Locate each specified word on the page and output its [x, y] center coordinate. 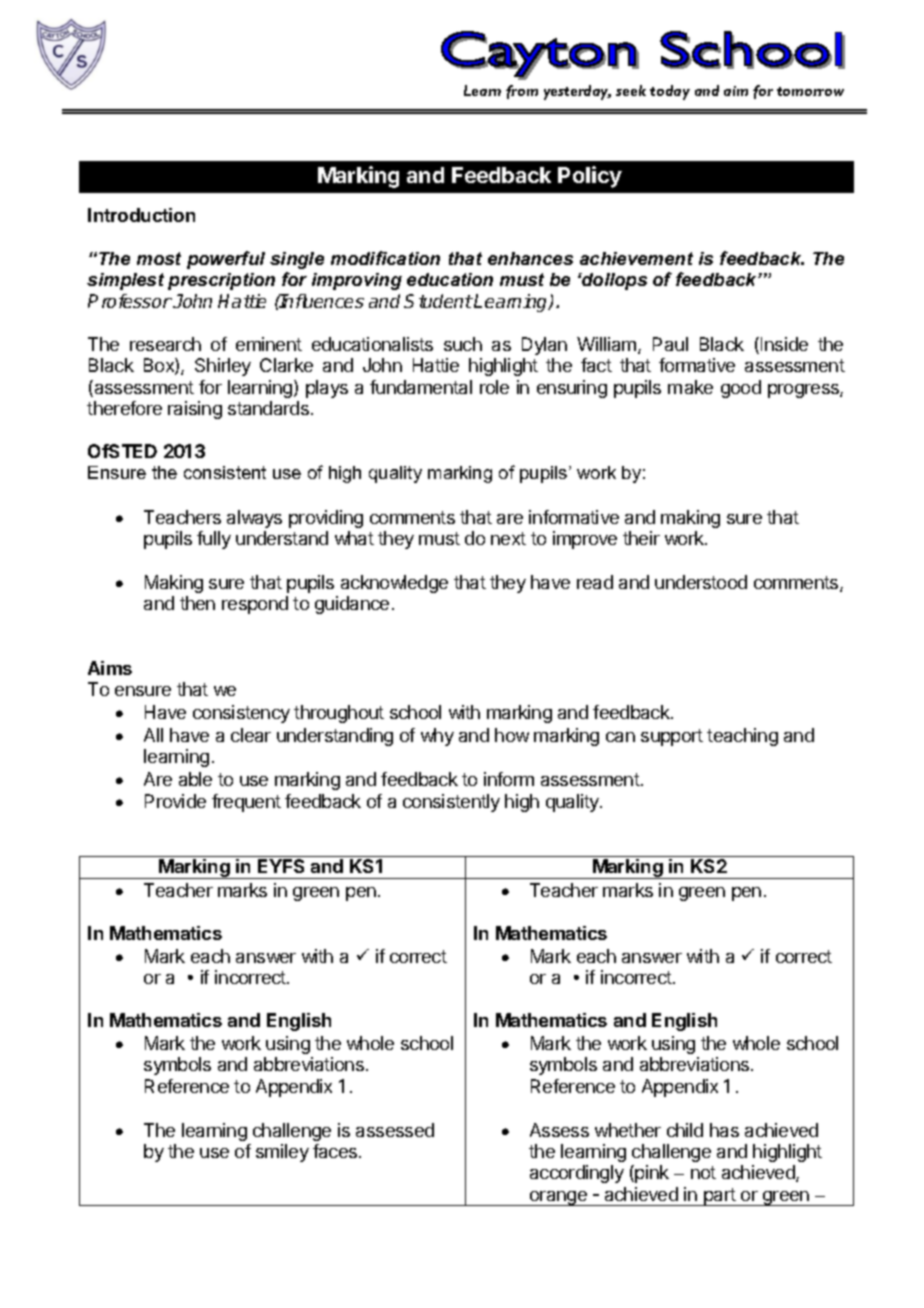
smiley [282, 1153]
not [703, 1172]
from [522, 92]
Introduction [141, 215]
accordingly [577, 1174]
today [670, 92]
